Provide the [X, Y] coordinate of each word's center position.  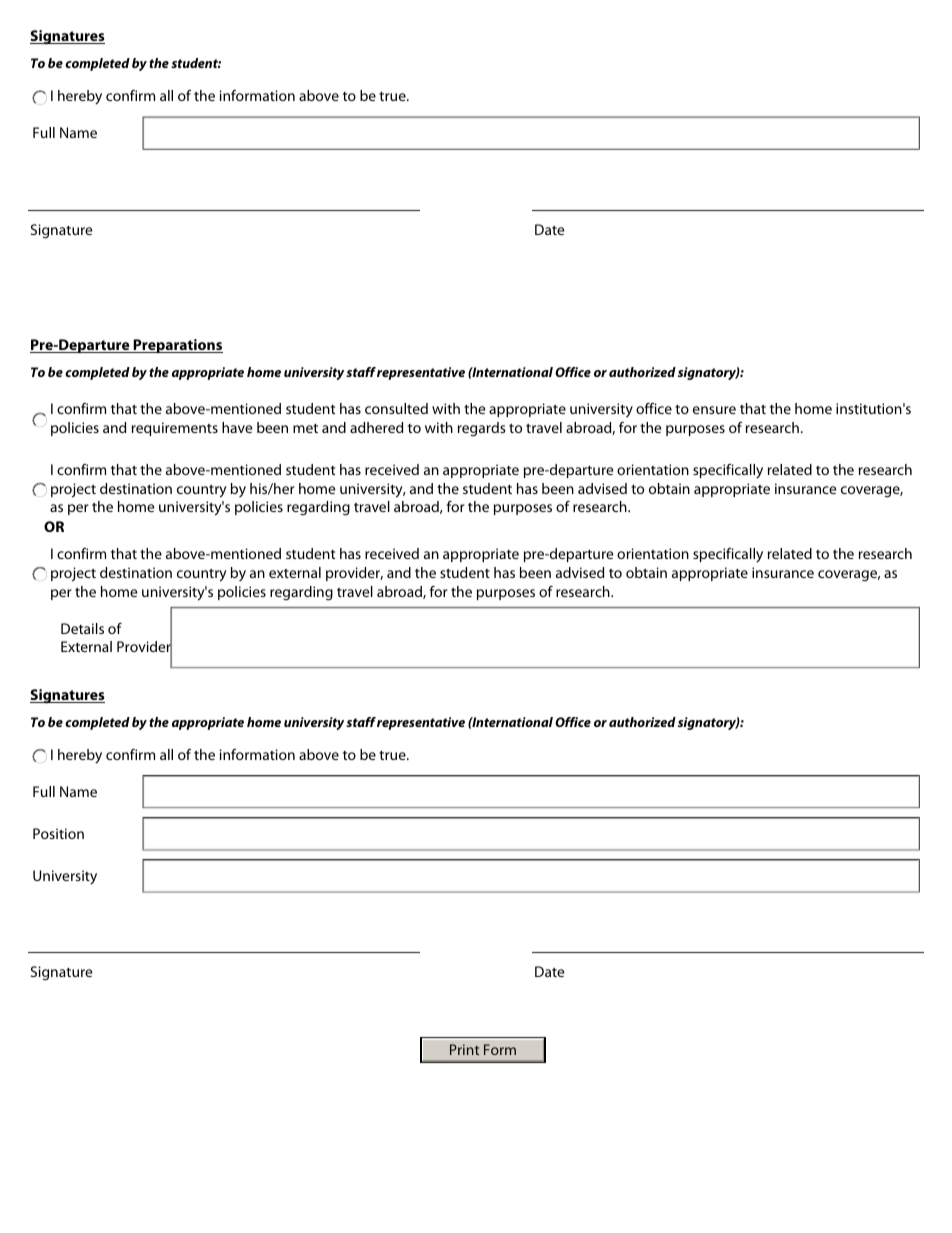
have [237, 427]
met [305, 428]
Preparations [177, 346]
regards [482, 429]
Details [82, 628]
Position [58, 833]
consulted [396, 408]
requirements [175, 429]
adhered [376, 427]
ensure [714, 410]
